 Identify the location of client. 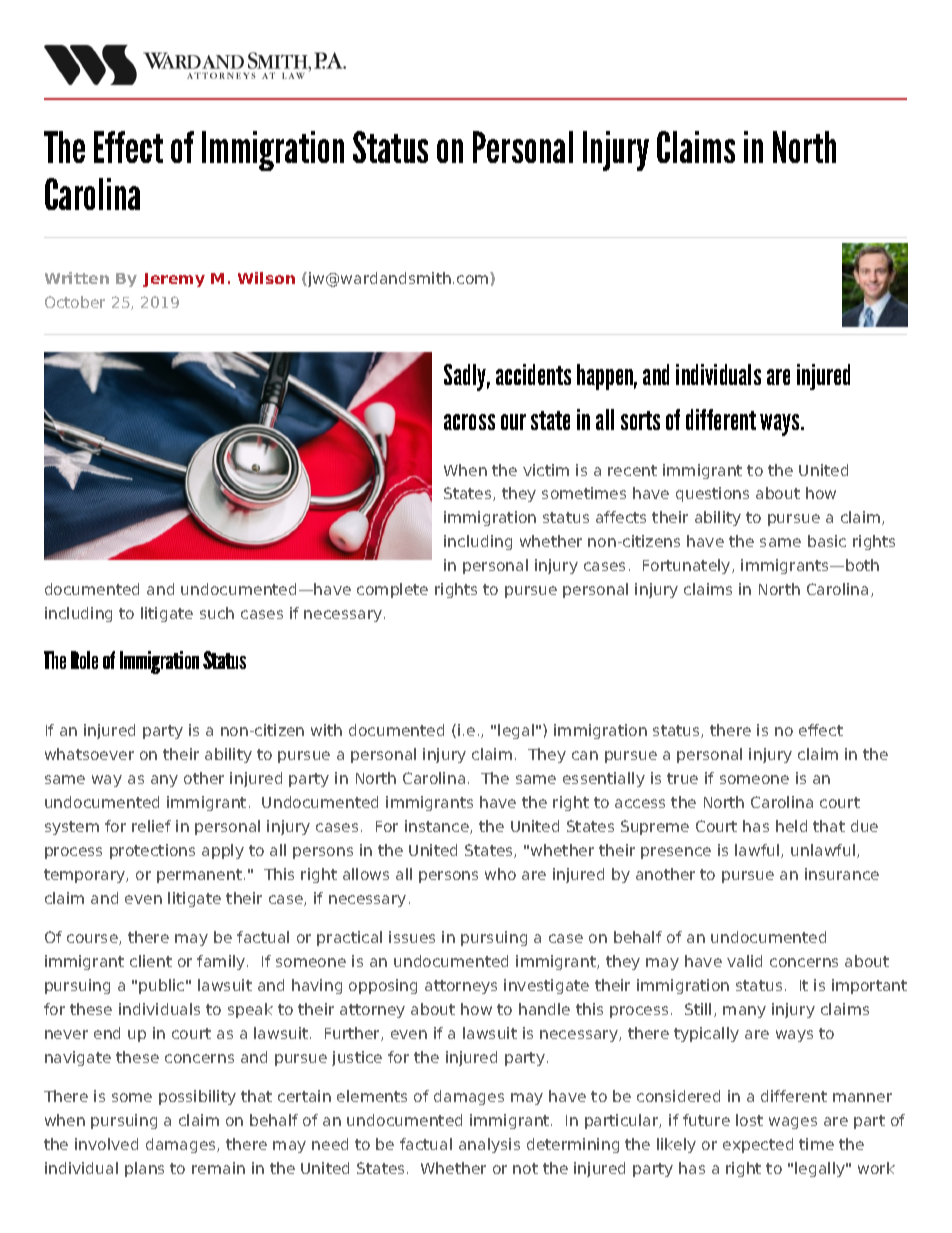
(151, 961).
